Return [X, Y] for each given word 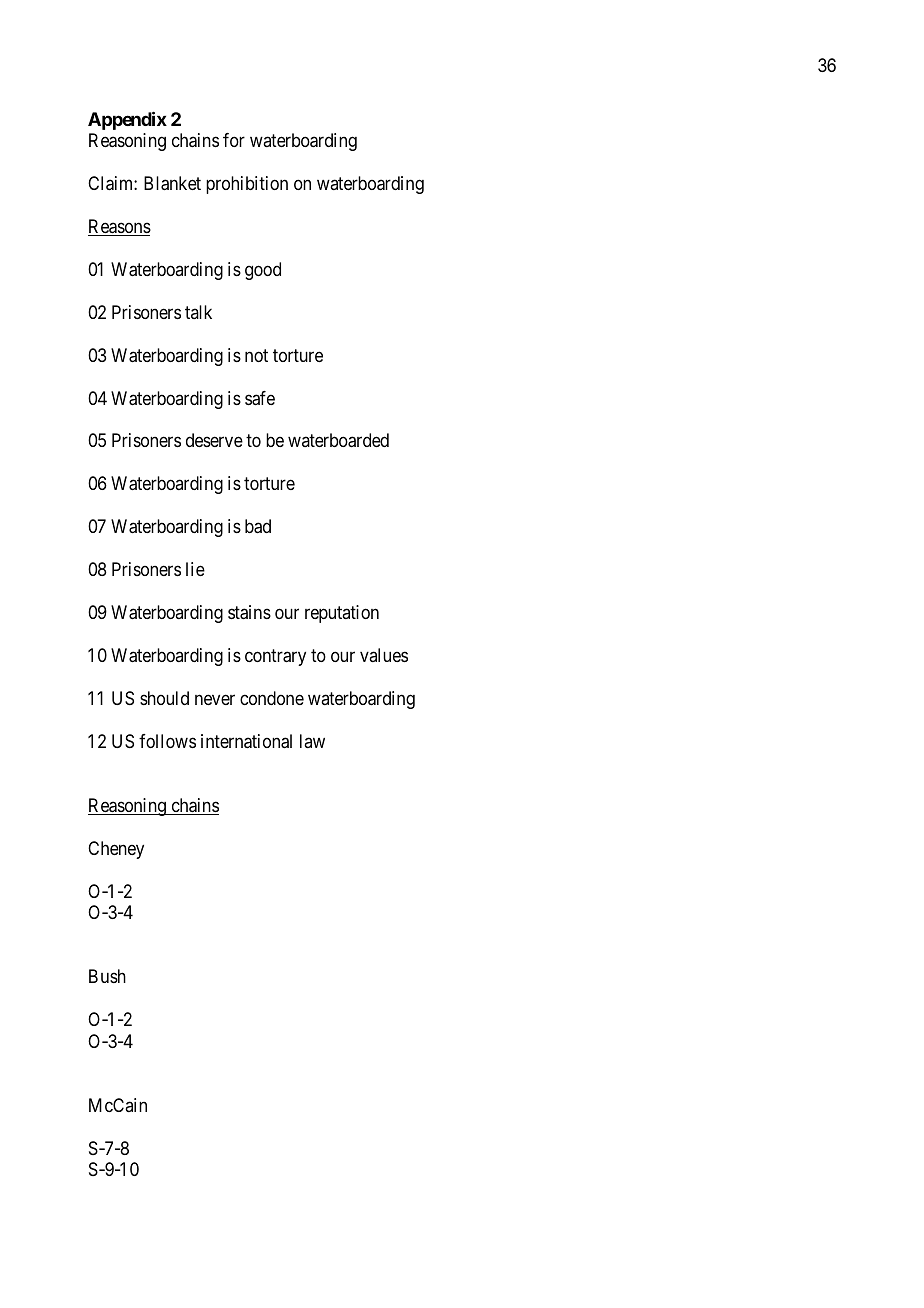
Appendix [127, 120]
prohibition [247, 185]
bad [258, 526]
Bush [107, 976]
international [246, 741]
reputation [342, 614]
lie [195, 569]
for [234, 140]
